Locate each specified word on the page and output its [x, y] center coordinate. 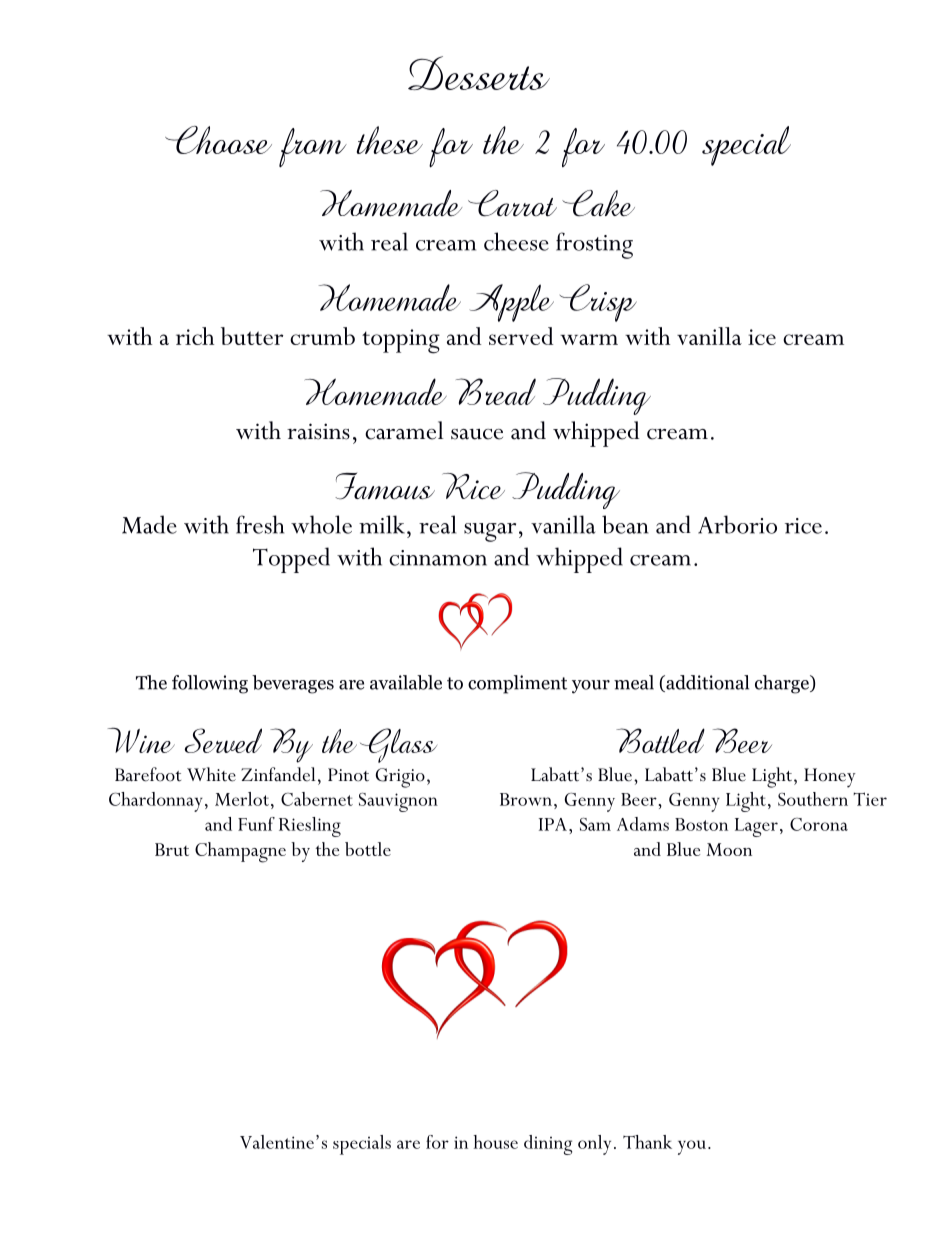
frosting [594, 245]
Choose [218, 140]
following [210, 684]
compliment [517, 684]
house [496, 1142]
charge [783, 684]
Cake [598, 203]
